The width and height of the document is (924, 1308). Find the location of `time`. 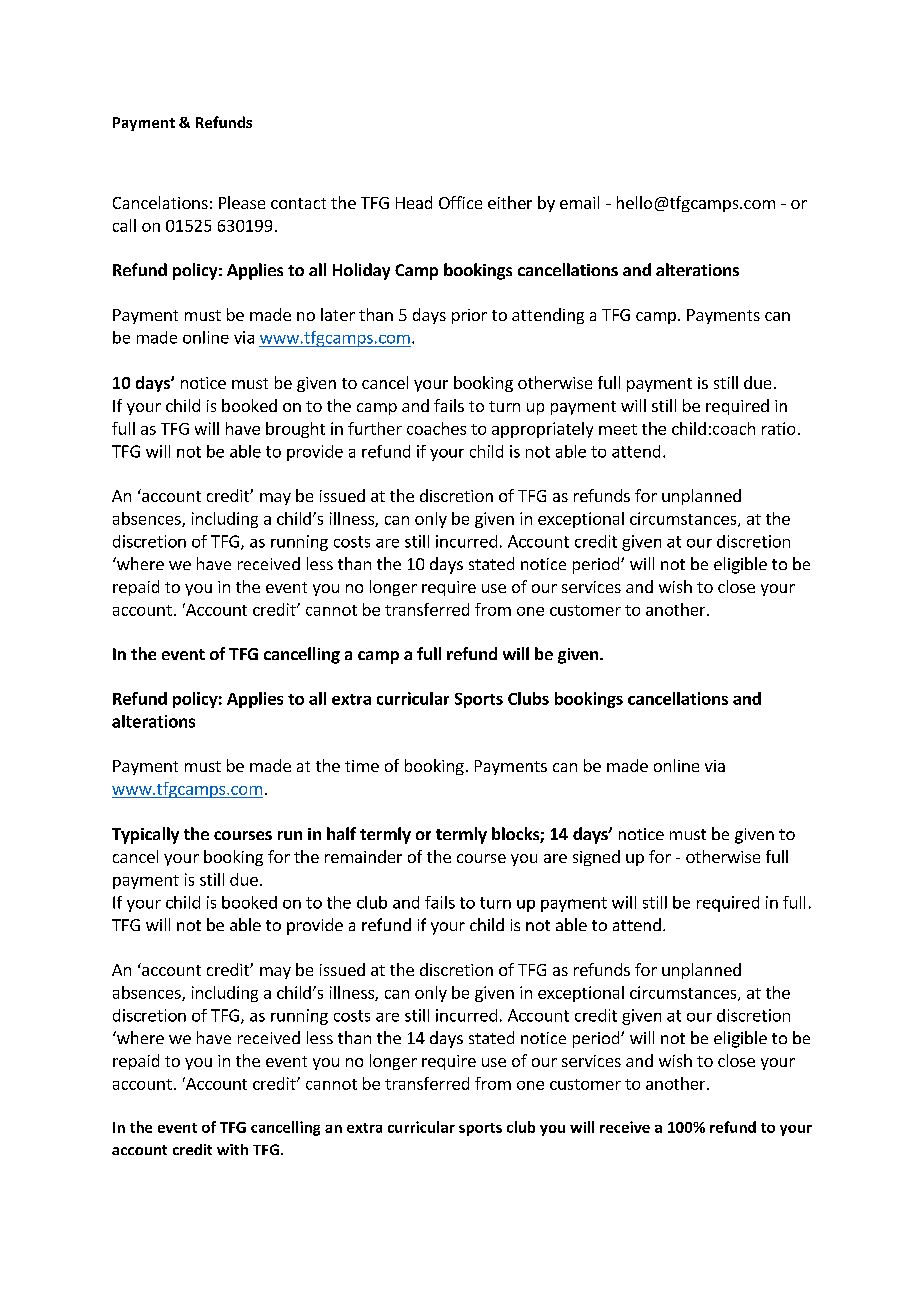

time is located at coordinates (362, 766).
